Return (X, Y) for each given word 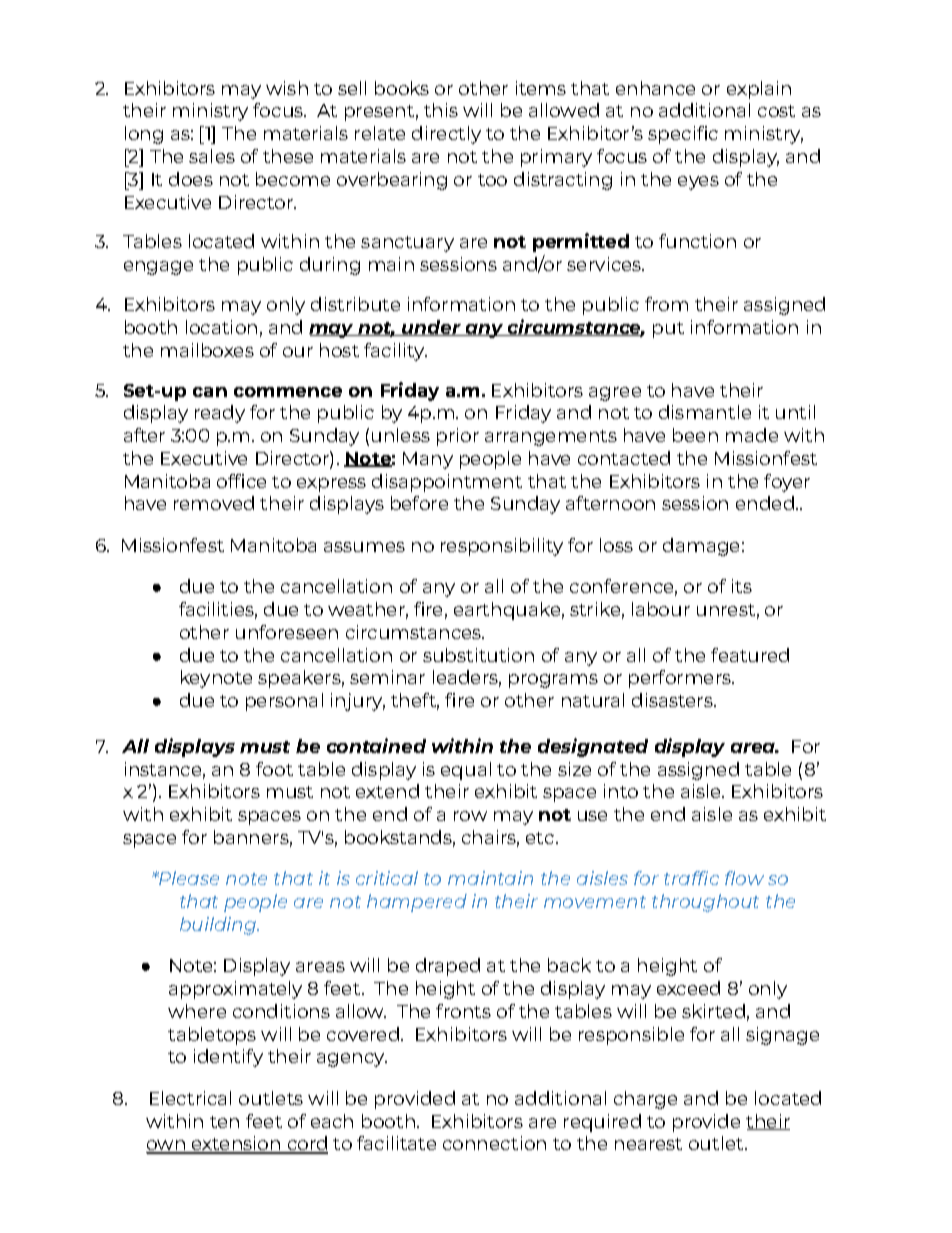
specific (683, 135)
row (470, 816)
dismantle (705, 412)
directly (446, 135)
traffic (691, 878)
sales (212, 156)
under (431, 328)
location (221, 327)
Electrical (190, 1098)
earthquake (507, 611)
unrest (726, 610)
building (219, 926)
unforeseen (287, 632)
